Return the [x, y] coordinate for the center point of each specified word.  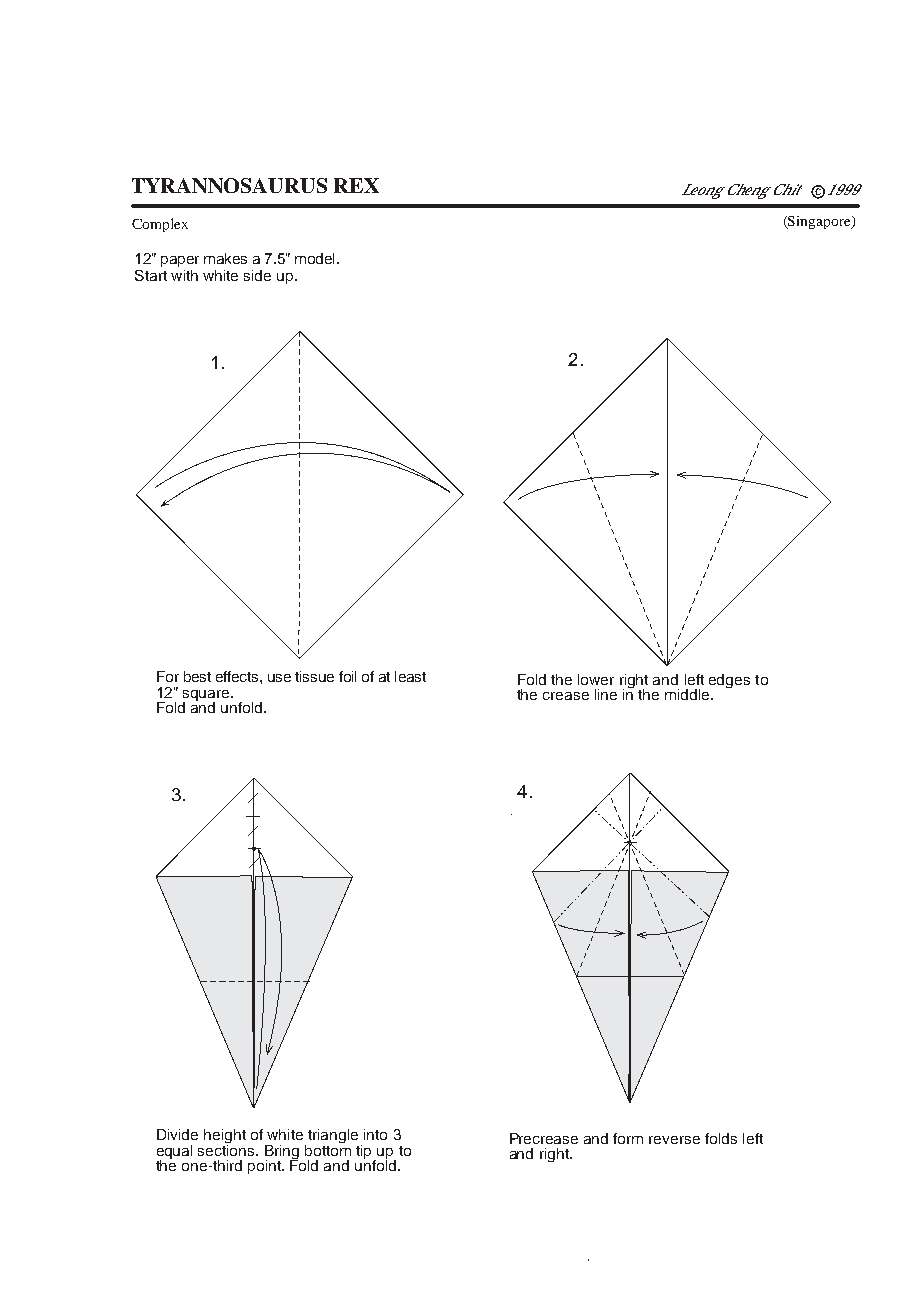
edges [729, 681]
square [207, 697]
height [225, 1137]
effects [238, 676]
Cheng [747, 191]
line [606, 694]
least [410, 676]
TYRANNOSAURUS [229, 185]
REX [356, 185]
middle [688, 694]
